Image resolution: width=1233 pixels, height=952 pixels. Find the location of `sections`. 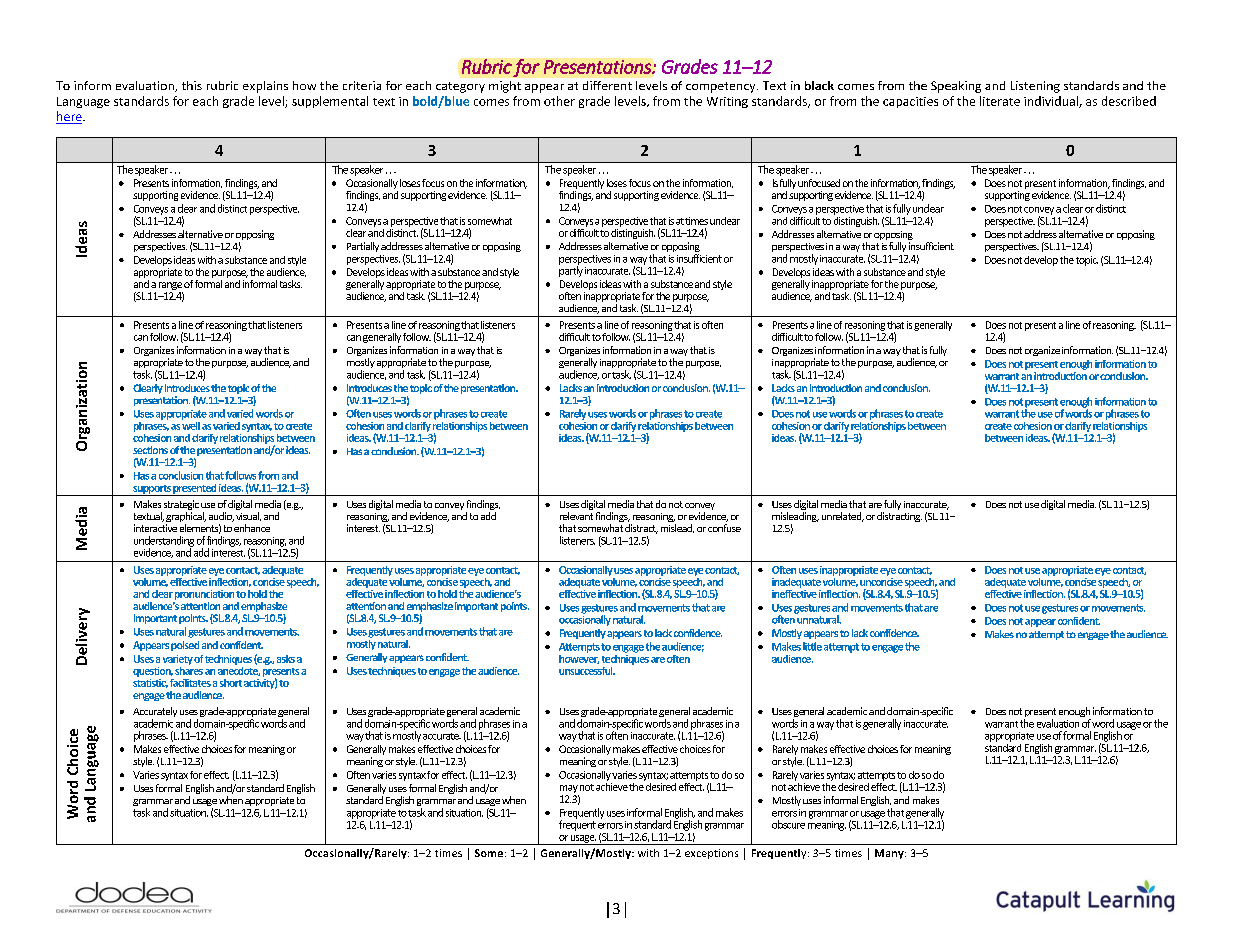

sections is located at coordinates (150, 450).
